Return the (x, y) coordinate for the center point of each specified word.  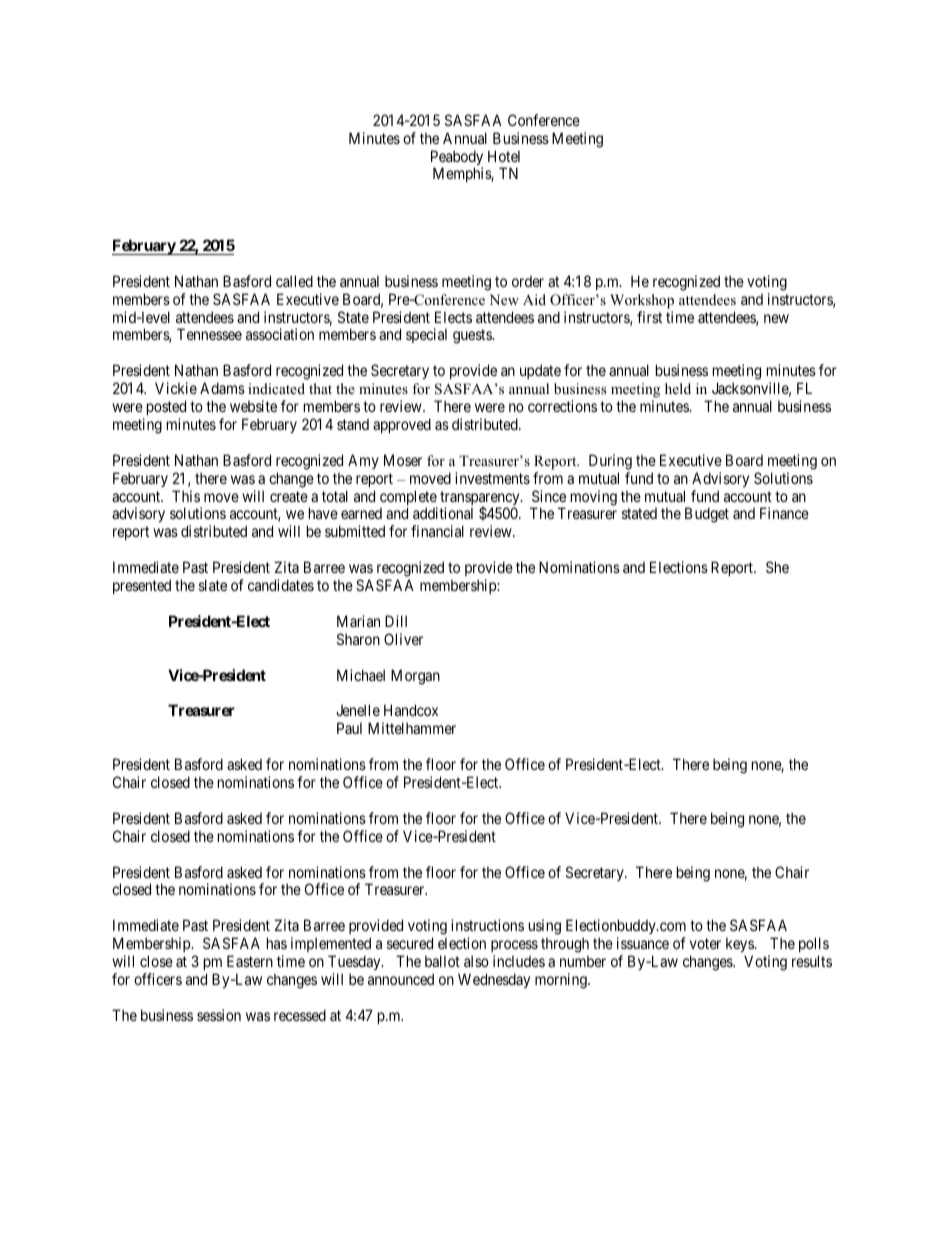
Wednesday (494, 980)
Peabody (457, 159)
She (777, 567)
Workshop (642, 301)
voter (705, 943)
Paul (349, 728)
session (219, 1015)
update (540, 371)
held (678, 388)
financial (437, 531)
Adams (222, 388)
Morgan (415, 677)
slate (213, 585)
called (294, 281)
